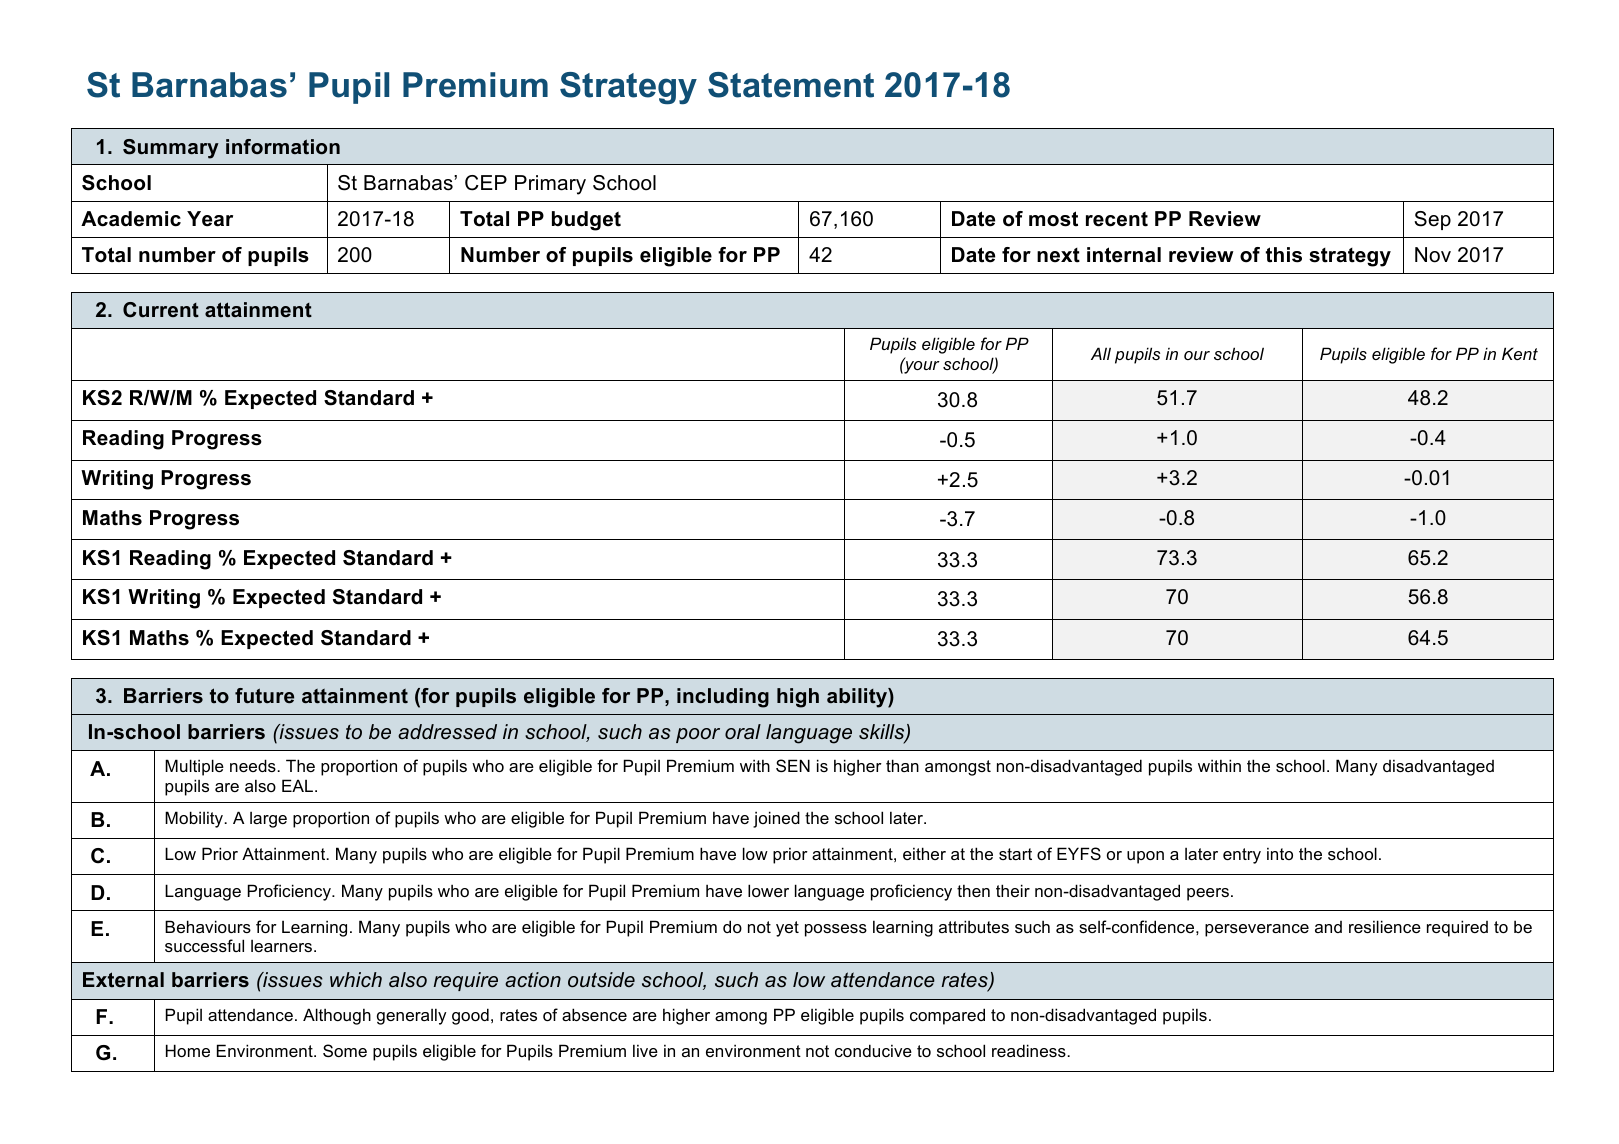 The width and height of the screenshot is (1619, 1144). What do you see at coordinates (873, 1050) in the screenshot?
I see `conducive` at bounding box center [873, 1050].
